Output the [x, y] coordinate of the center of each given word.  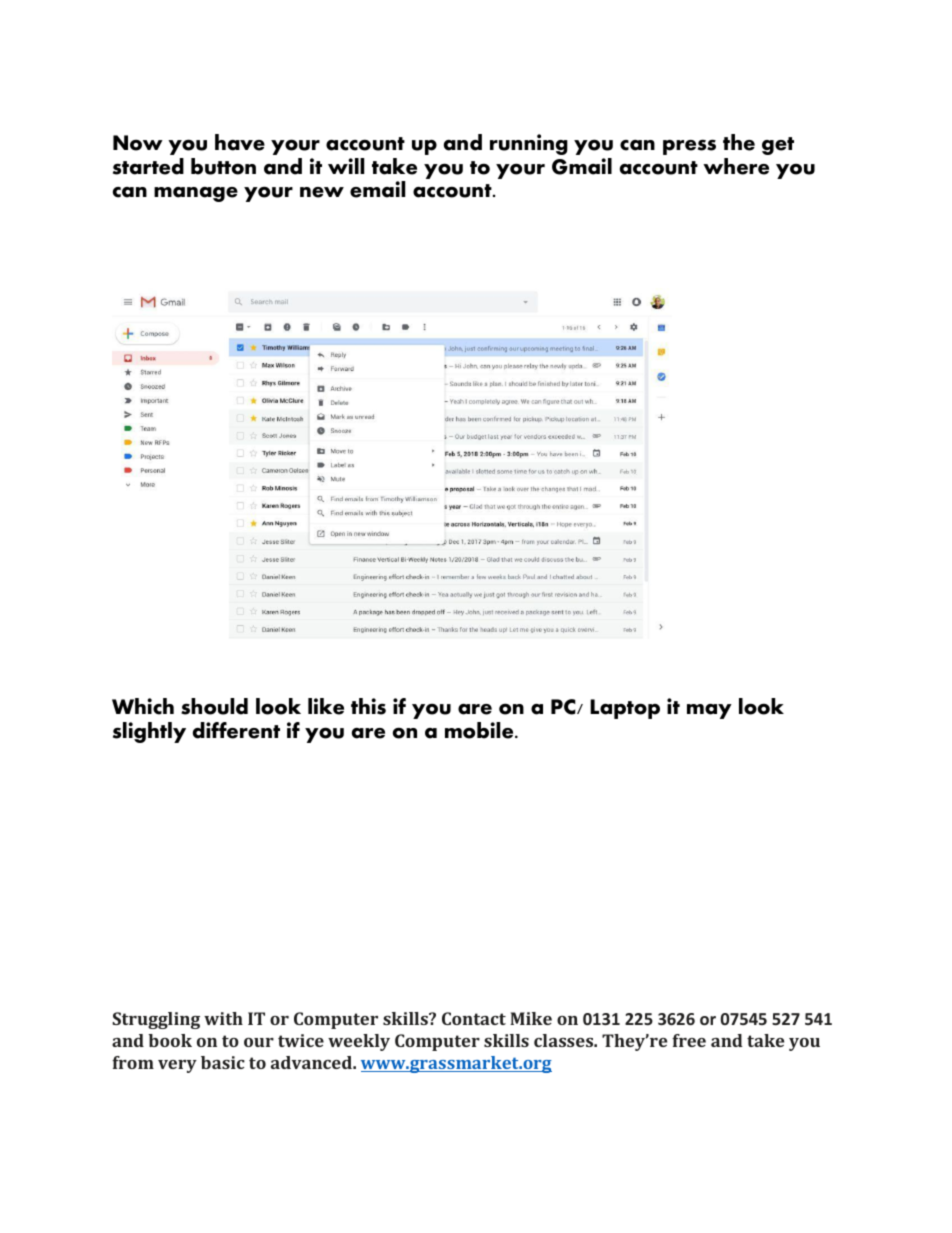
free [689, 1040]
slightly [149, 732]
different [236, 730]
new [322, 192]
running [529, 144]
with [223, 1018]
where [736, 166]
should [214, 706]
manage [196, 194]
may [709, 711]
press [689, 147]
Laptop [625, 709]
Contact [474, 1018]
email [377, 189]
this [368, 706]
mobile [480, 730]
